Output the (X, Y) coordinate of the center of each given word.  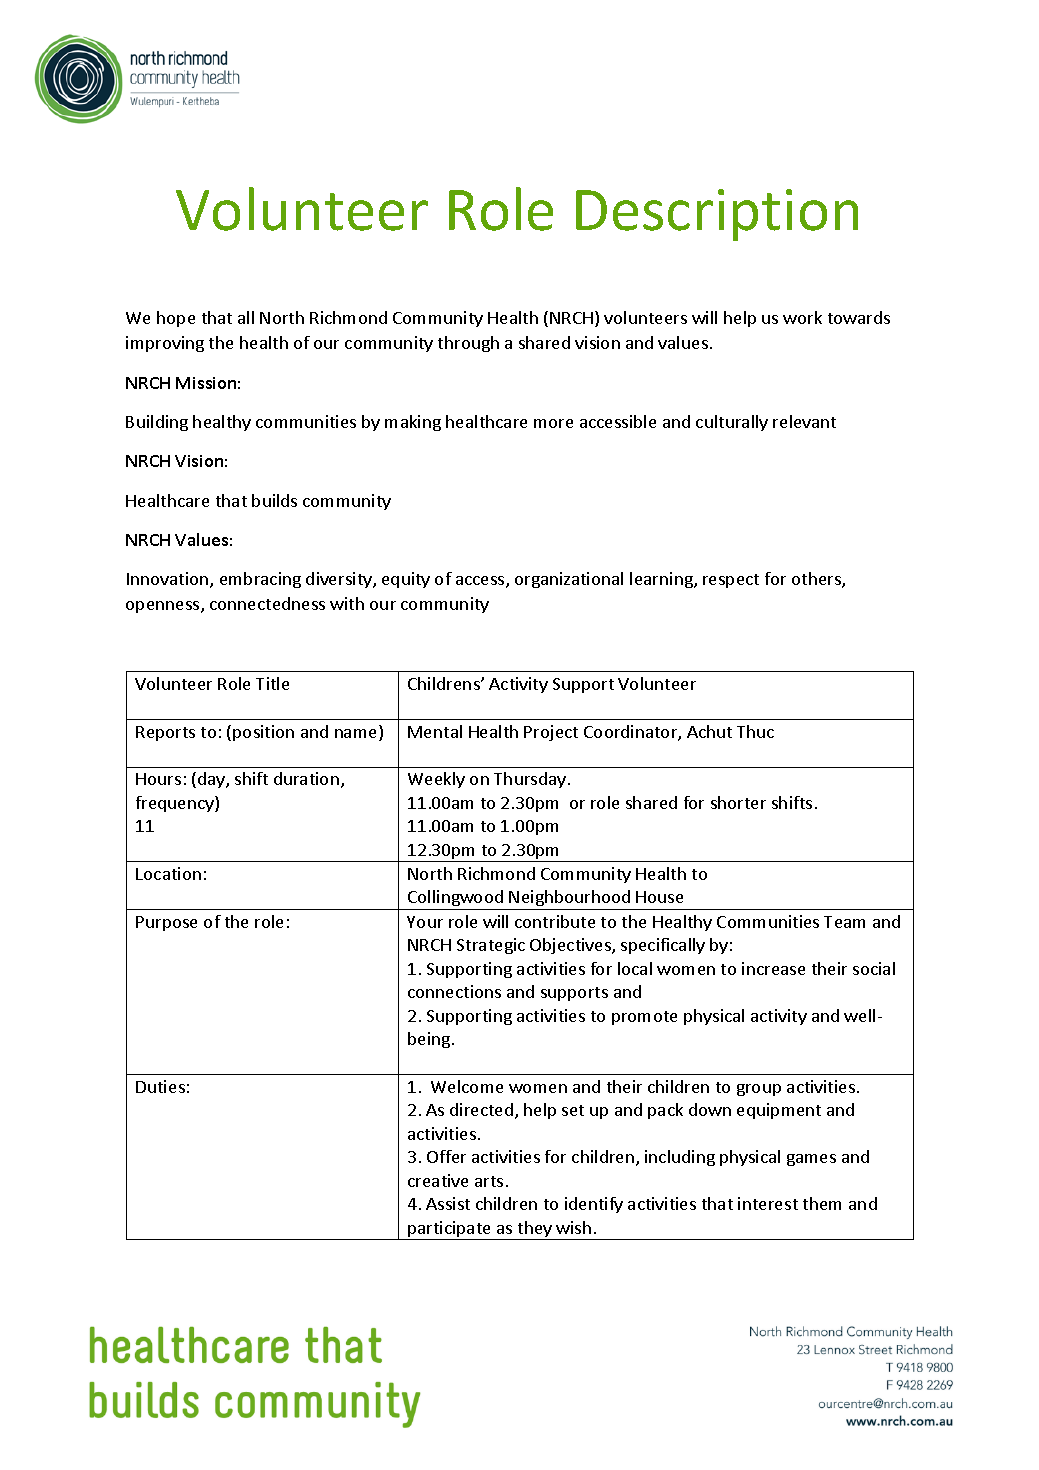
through (468, 344)
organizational (569, 580)
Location (168, 873)
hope (176, 319)
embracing (260, 580)
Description (717, 215)
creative (438, 1180)
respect (731, 581)
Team (844, 922)
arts (489, 1181)
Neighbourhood (570, 900)
